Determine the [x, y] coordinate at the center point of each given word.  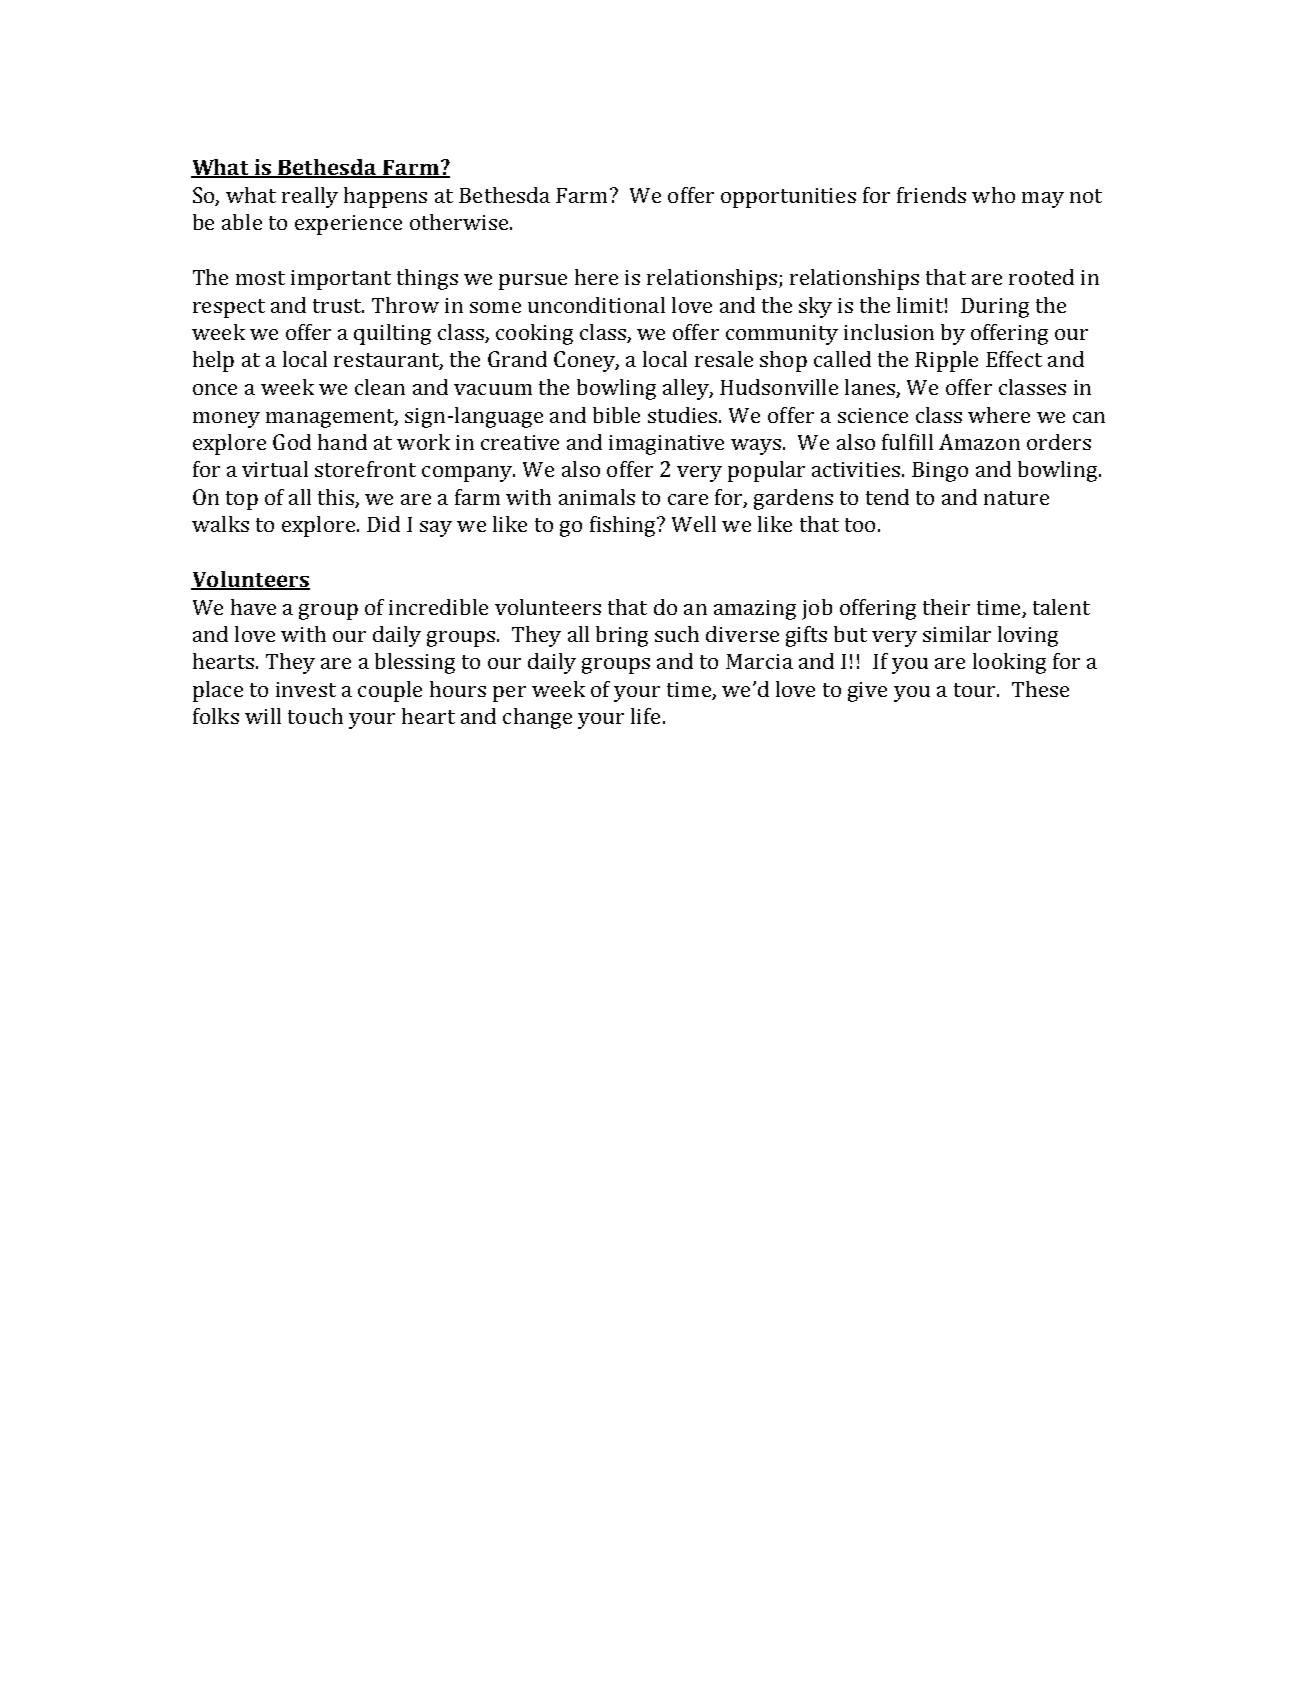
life [645, 716]
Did [383, 524]
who [993, 195]
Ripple [946, 361]
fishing [624, 526]
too [860, 525]
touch [315, 716]
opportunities [788, 198]
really [310, 197]
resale [724, 359]
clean [380, 387]
